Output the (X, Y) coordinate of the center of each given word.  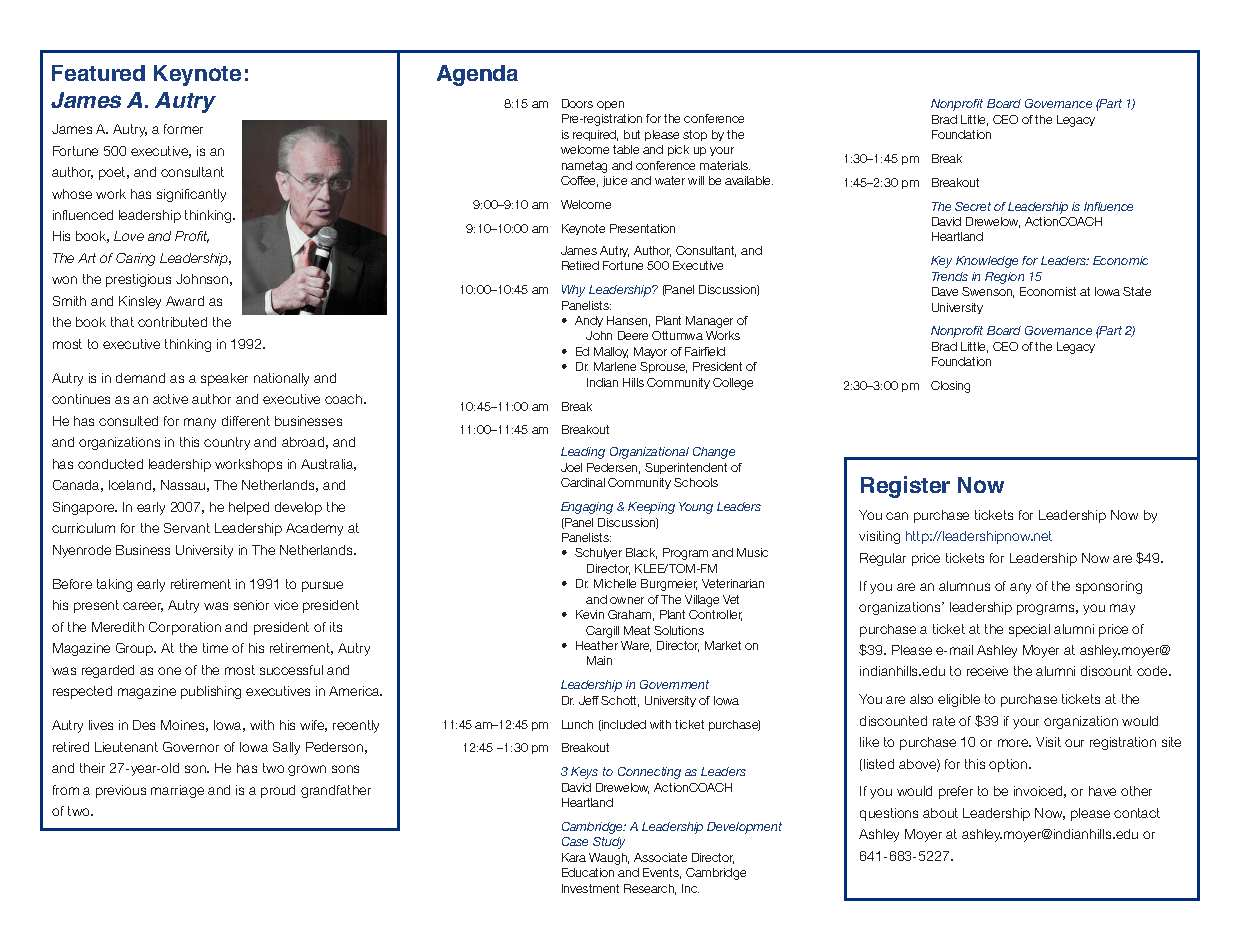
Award (185, 301)
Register (905, 487)
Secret (973, 206)
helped (249, 508)
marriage (177, 791)
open (610, 105)
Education (588, 872)
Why (573, 291)
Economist (1048, 291)
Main (599, 660)
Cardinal (583, 482)
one (169, 671)
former (183, 129)
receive (987, 671)
